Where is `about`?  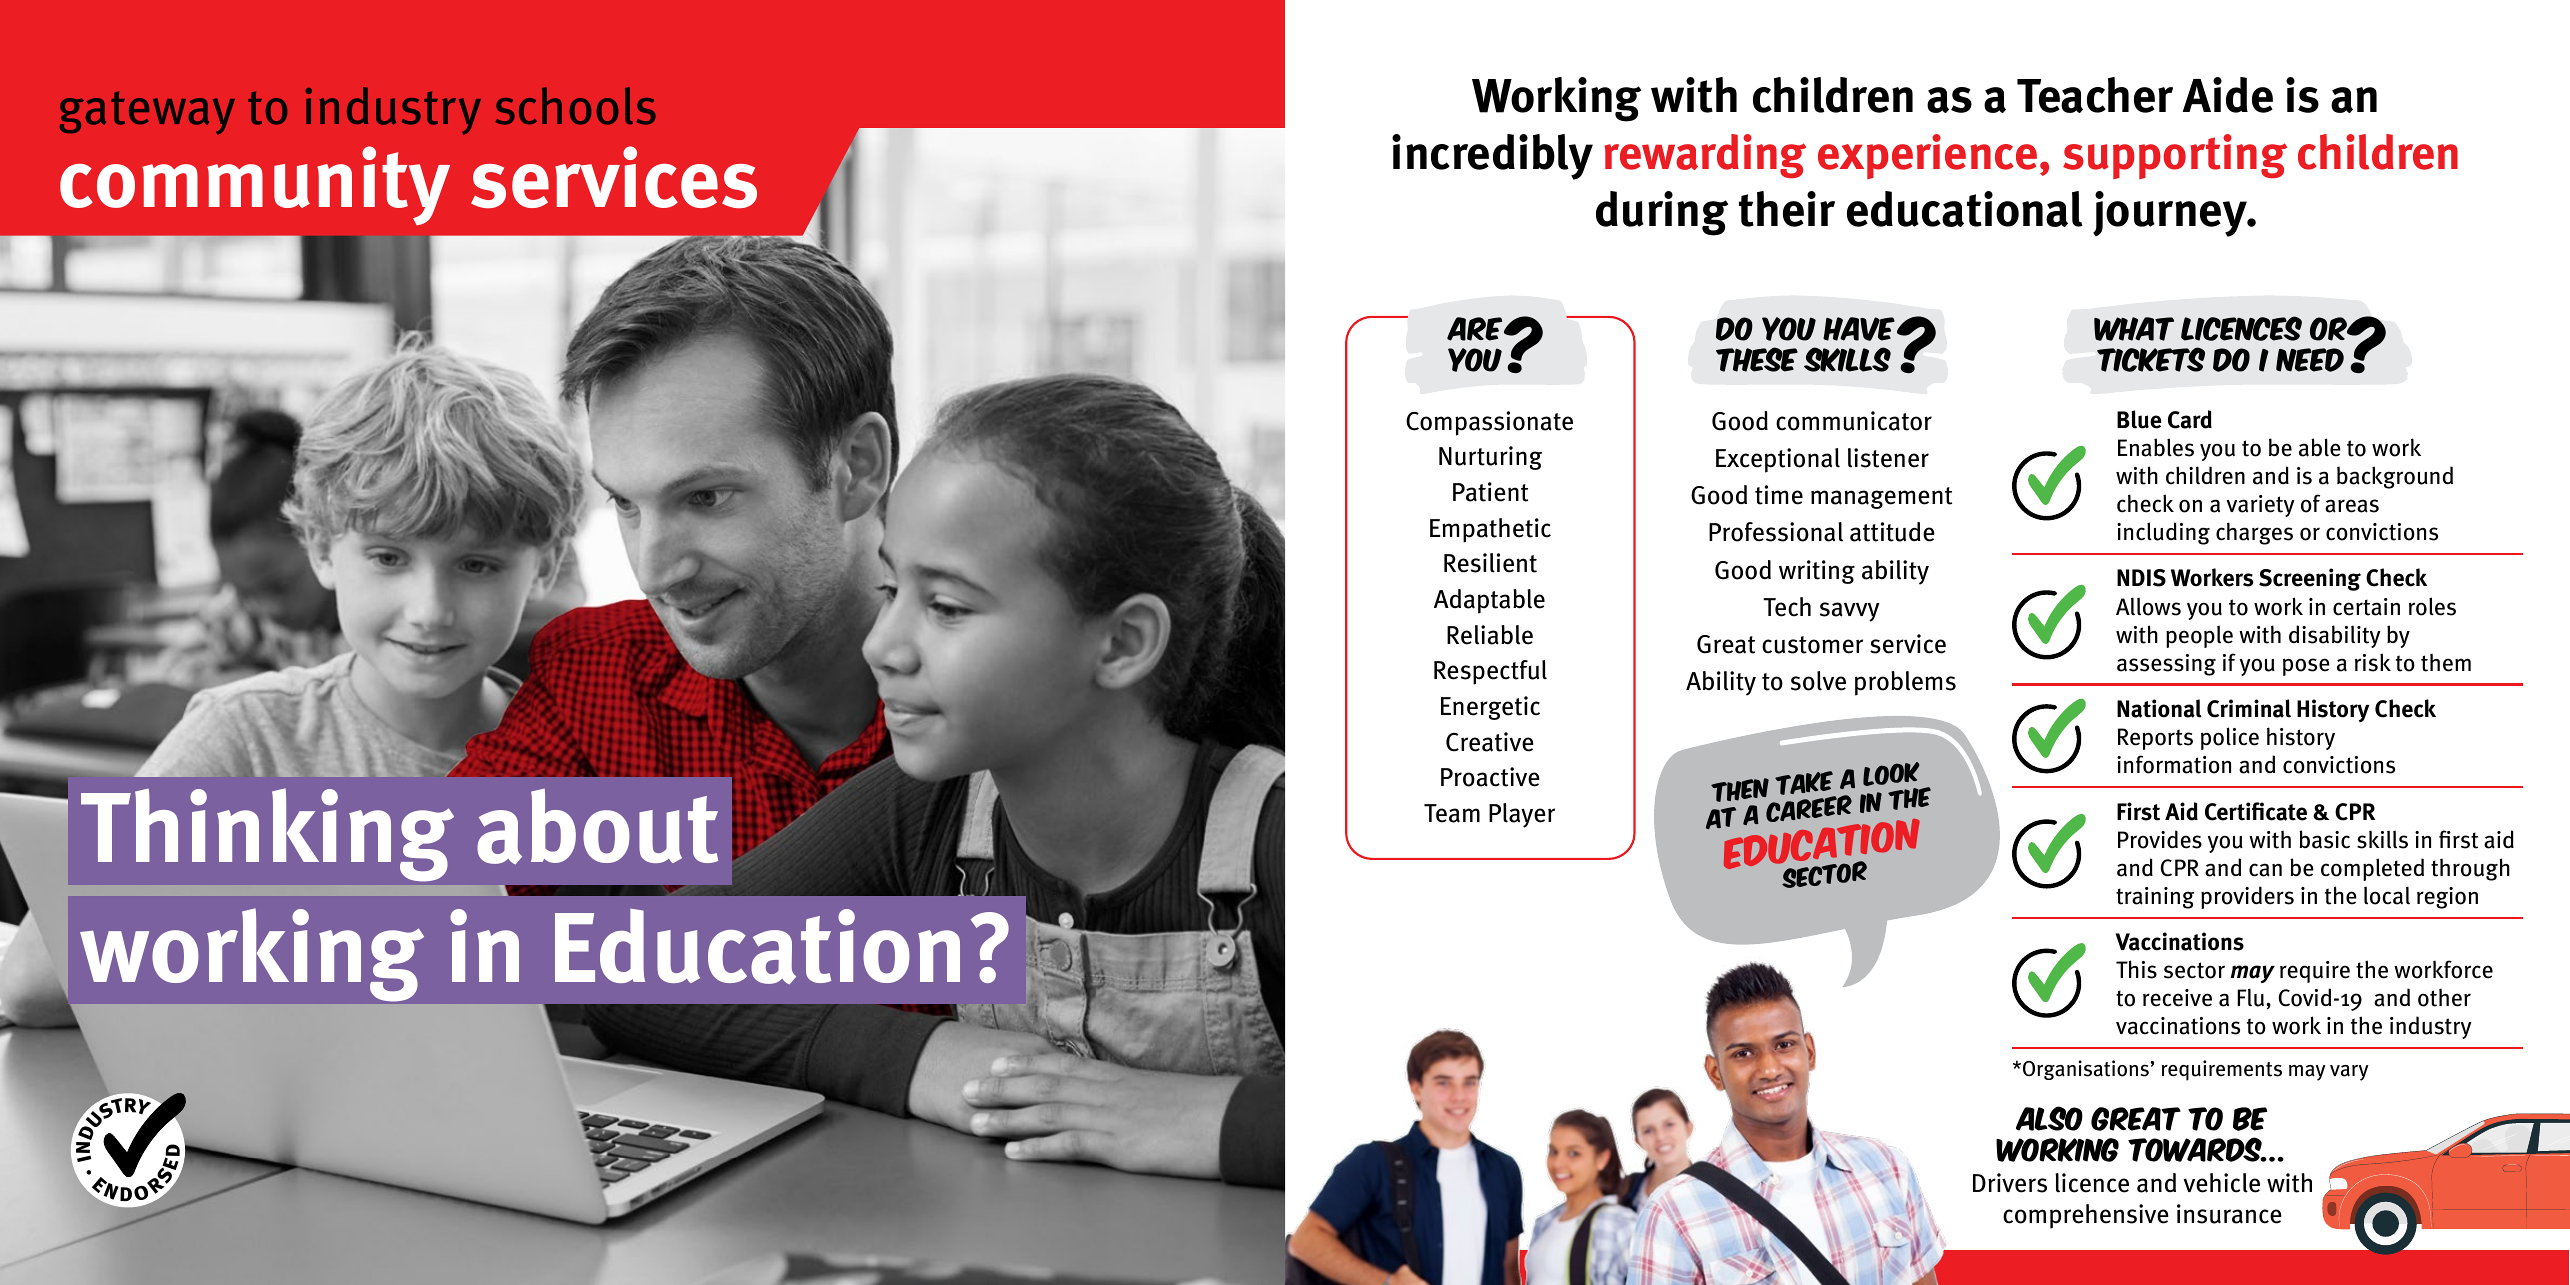
about is located at coordinates (597, 826).
